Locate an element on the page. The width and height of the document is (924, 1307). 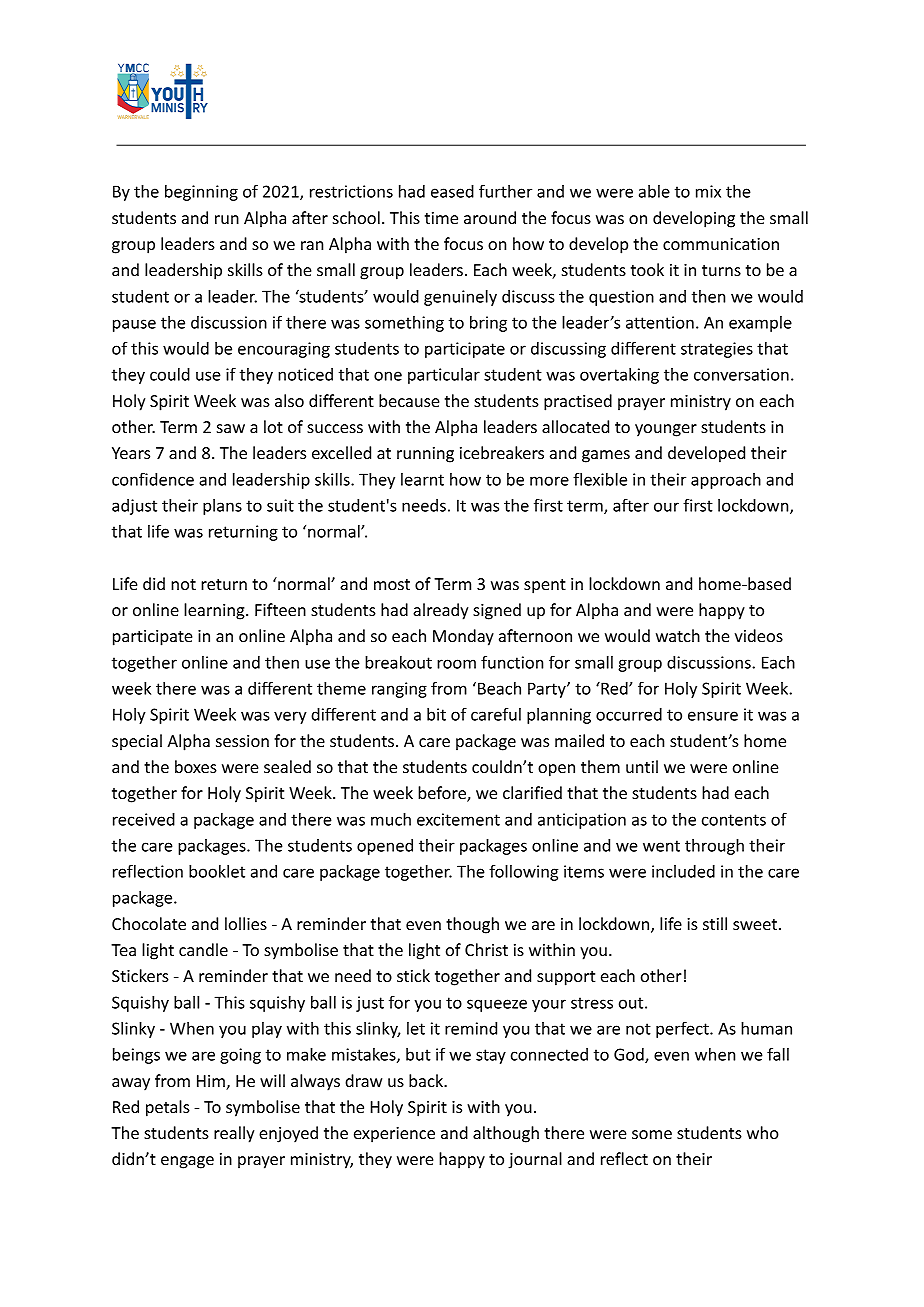
still is located at coordinates (715, 923).
